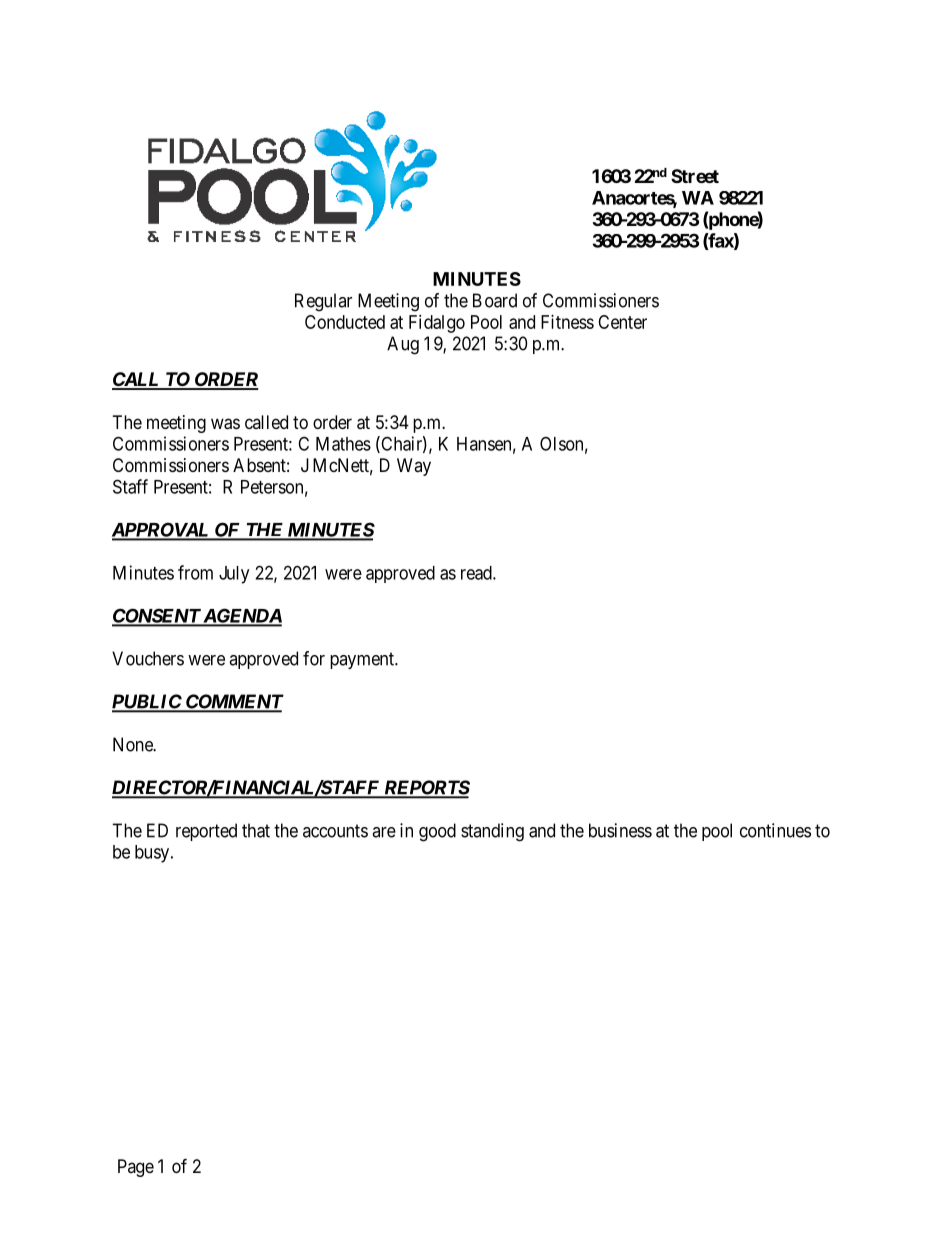  Describe the element at coordinates (492, 832) in the page. I see `standing` at that location.
